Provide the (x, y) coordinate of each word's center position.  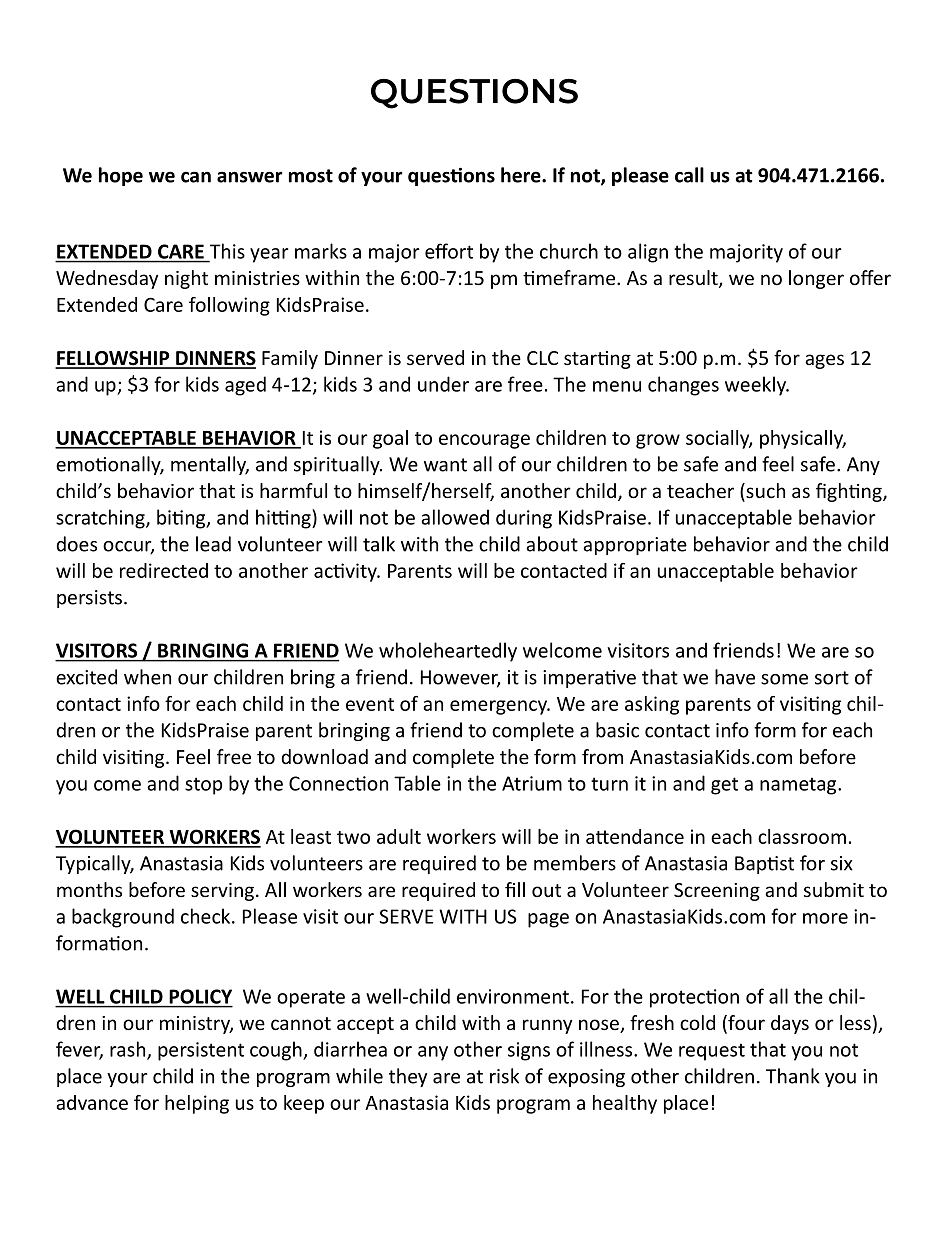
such (764, 492)
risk (504, 1076)
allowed (455, 517)
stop (204, 786)
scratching (101, 519)
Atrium (532, 783)
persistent (201, 1051)
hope (121, 176)
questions (451, 176)
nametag (799, 786)
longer (816, 279)
